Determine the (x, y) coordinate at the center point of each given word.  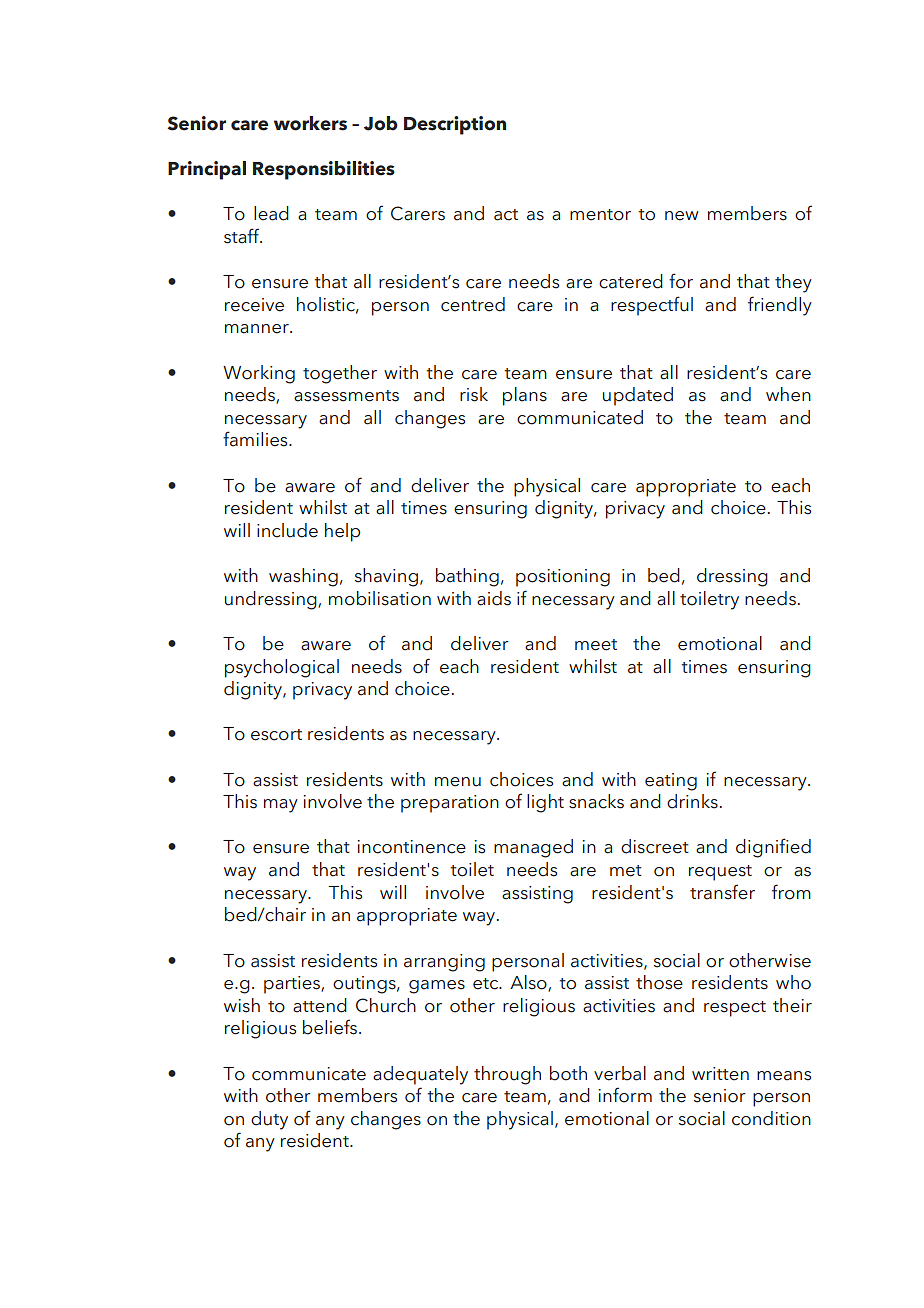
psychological (282, 668)
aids (494, 598)
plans (525, 396)
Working (259, 374)
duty (269, 1120)
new (682, 216)
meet (596, 645)
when (788, 394)
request (720, 873)
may (281, 806)
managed (533, 848)
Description (455, 125)
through (507, 1075)
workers (310, 123)
